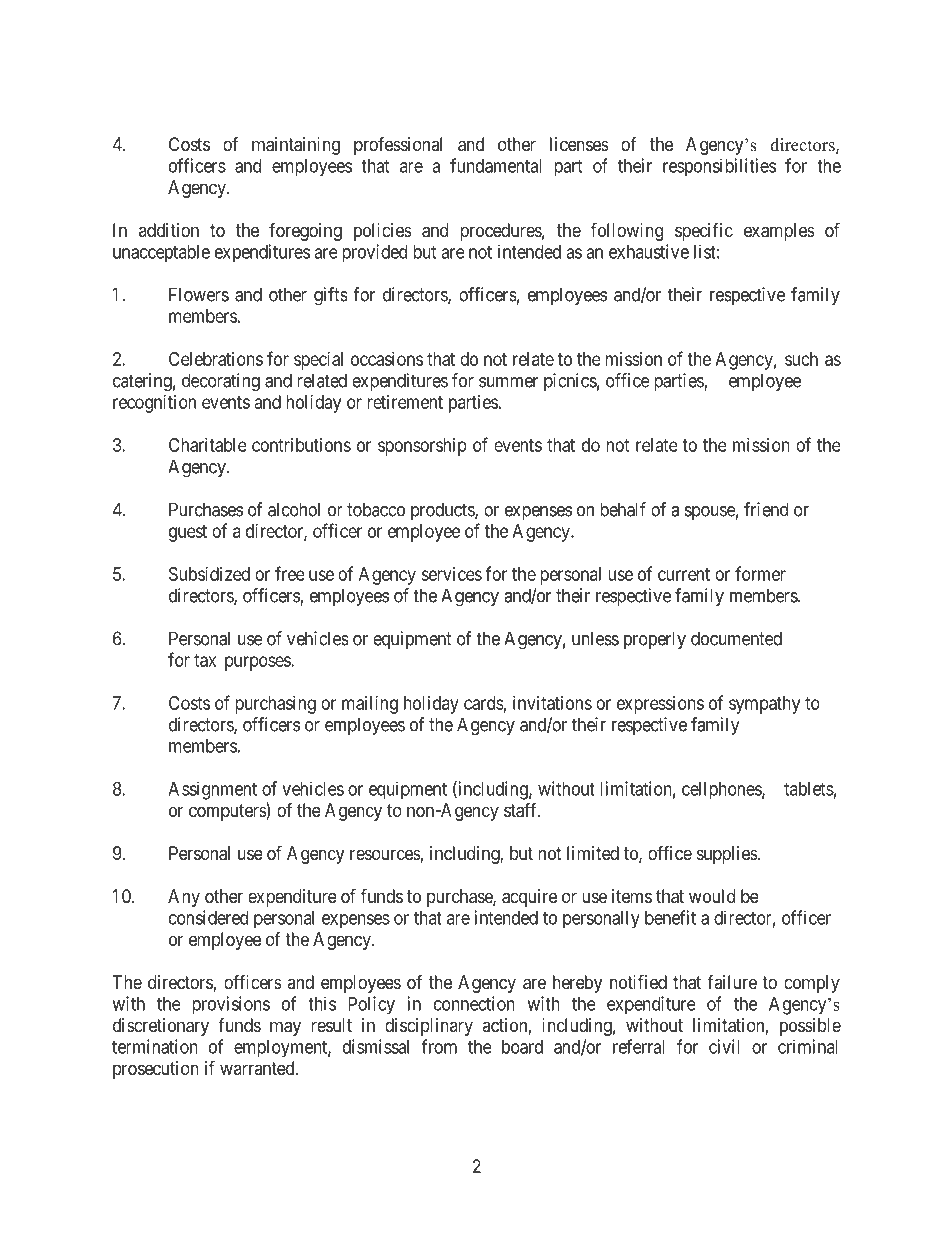 The height and width of the page is (1233, 952). Describe the element at coordinates (766, 509) in the page. I see `friend` at that location.
